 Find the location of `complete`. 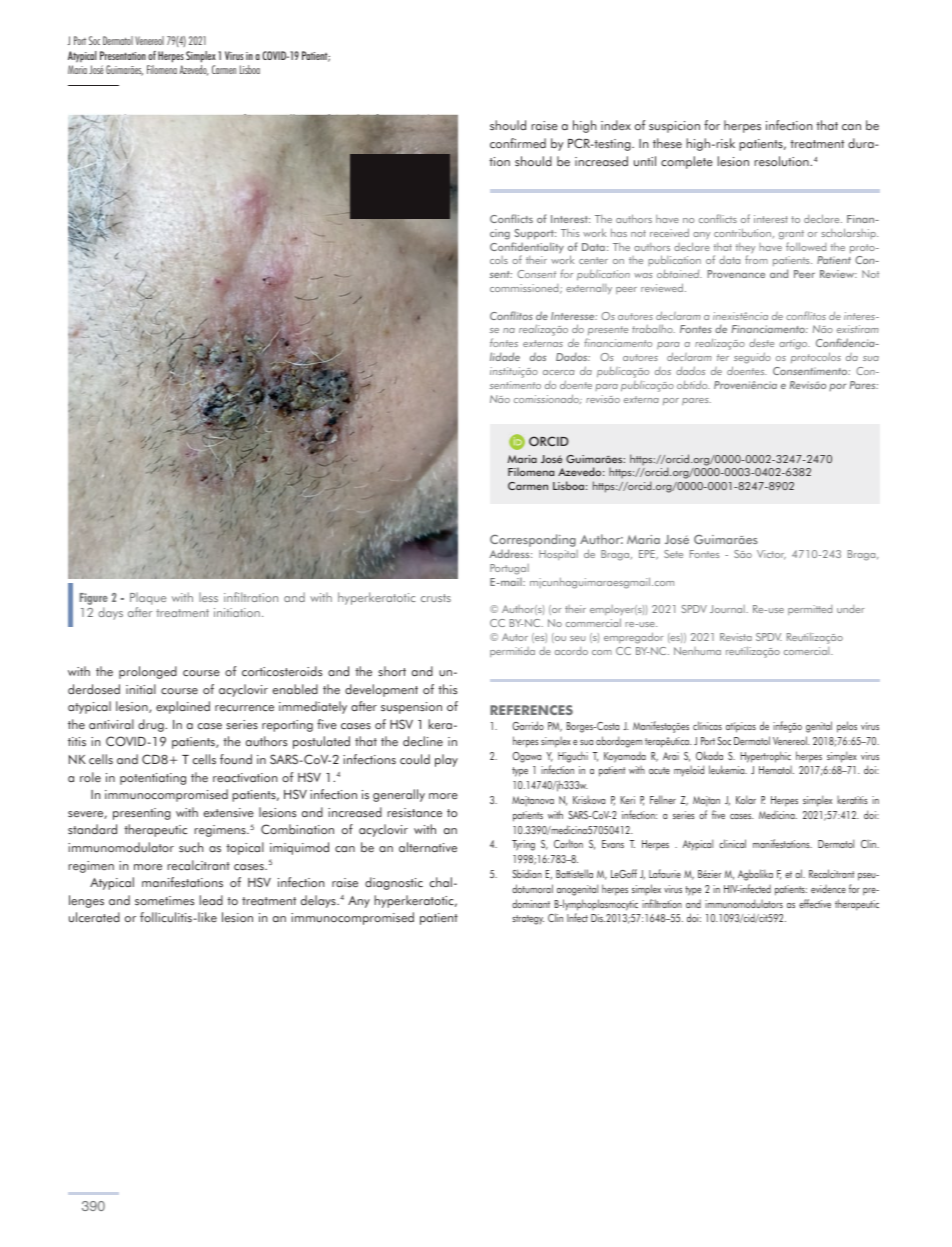

complete is located at coordinates (687, 162).
